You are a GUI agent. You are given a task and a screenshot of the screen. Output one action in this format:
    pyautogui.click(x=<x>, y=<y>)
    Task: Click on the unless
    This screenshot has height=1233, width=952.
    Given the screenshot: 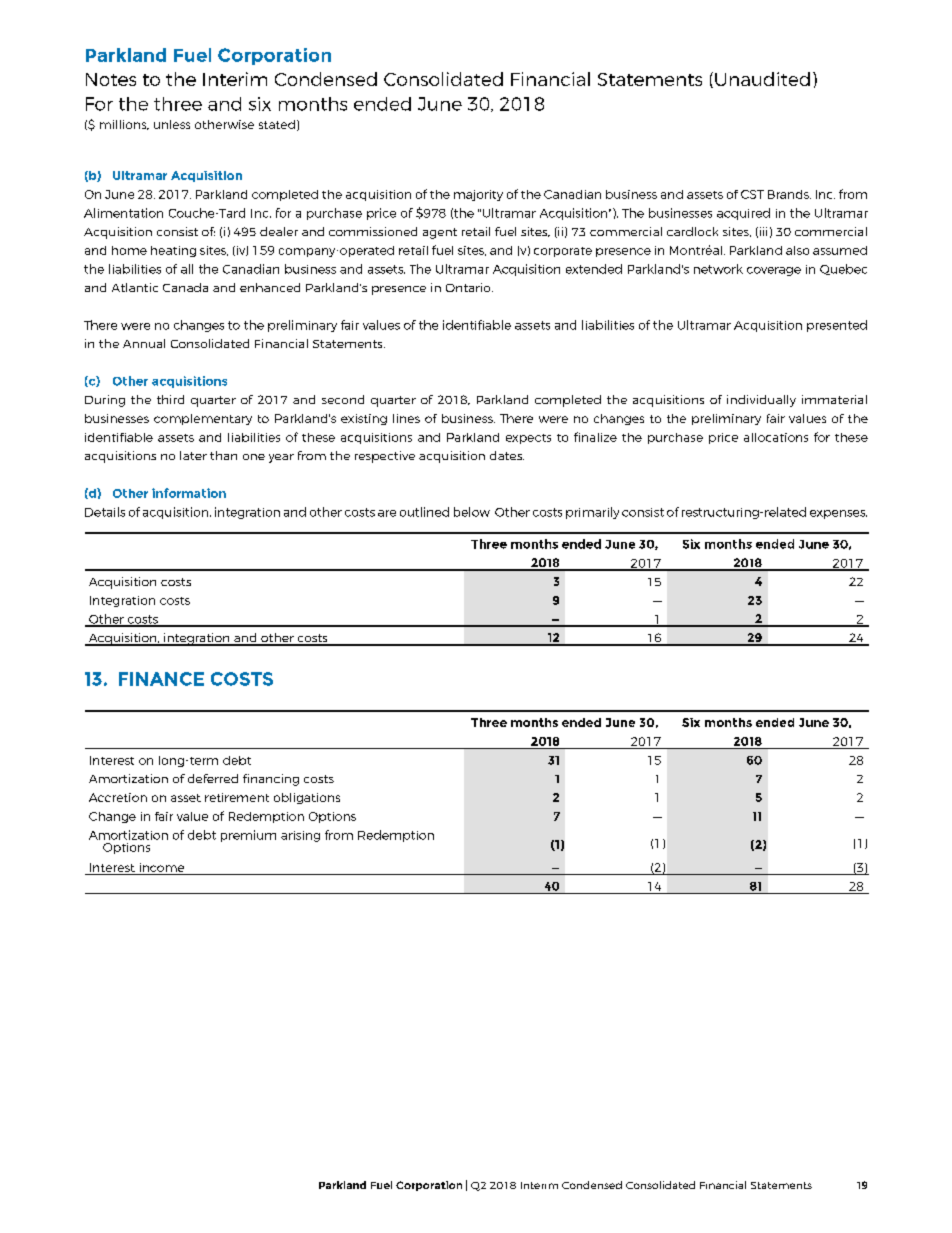 What is the action you would take?
    pyautogui.click(x=172, y=124)
